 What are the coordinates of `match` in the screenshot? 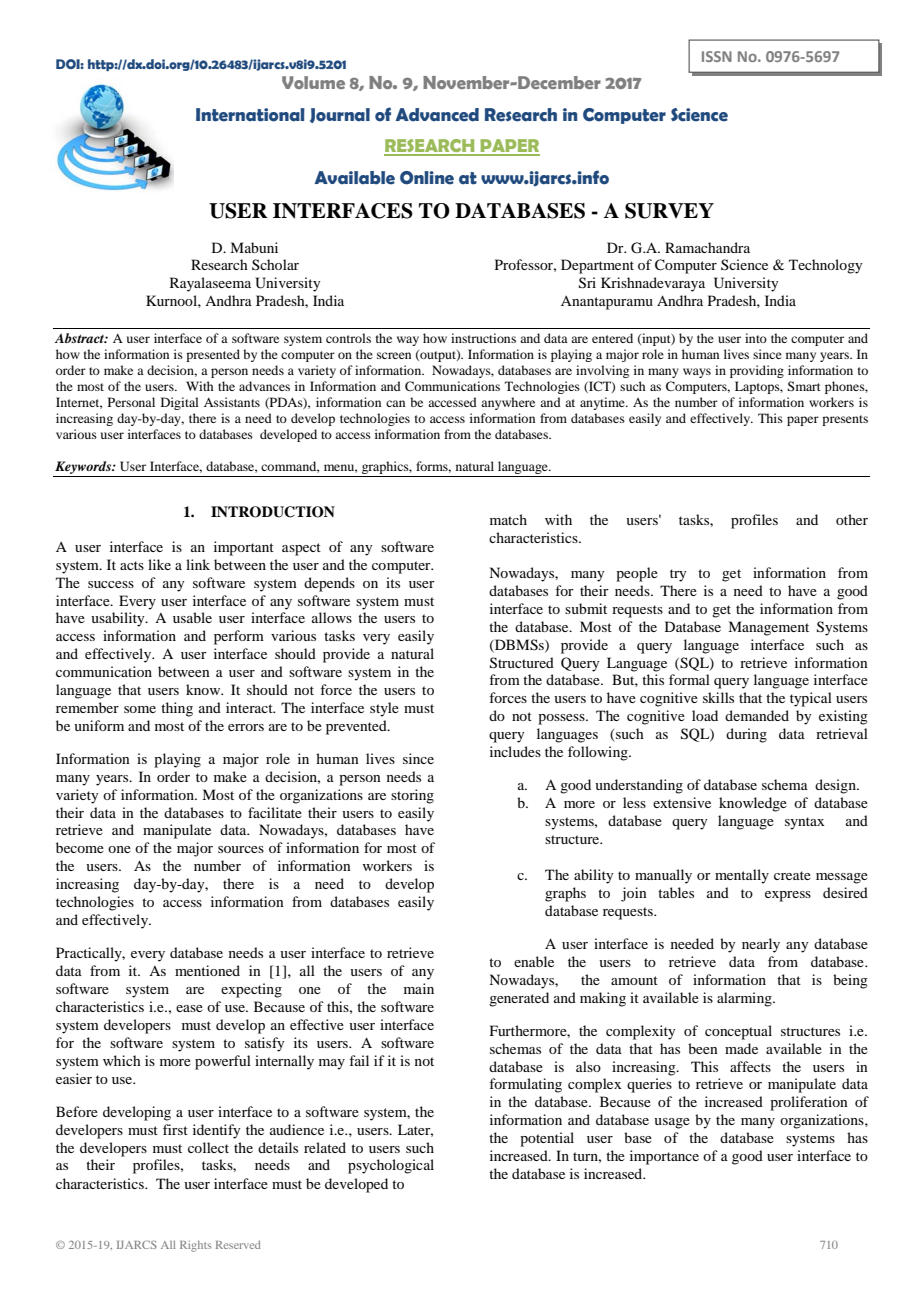 It's located at (508, 519).
